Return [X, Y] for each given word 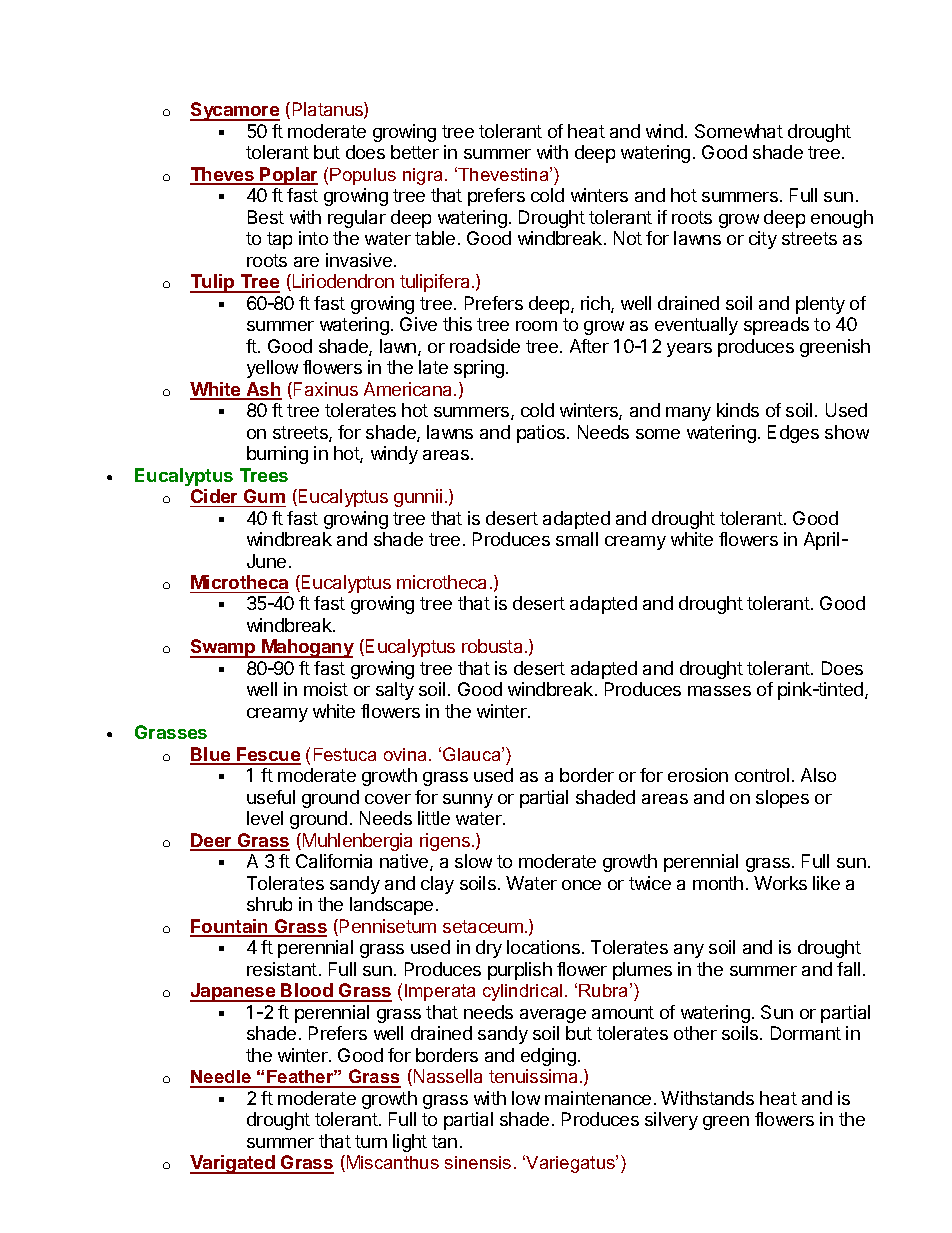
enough [842, 219]
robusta [492, 646]
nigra [422, 176]
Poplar [288, 176]
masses [719, 691]
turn [371, 1141]
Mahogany [307, 648]
